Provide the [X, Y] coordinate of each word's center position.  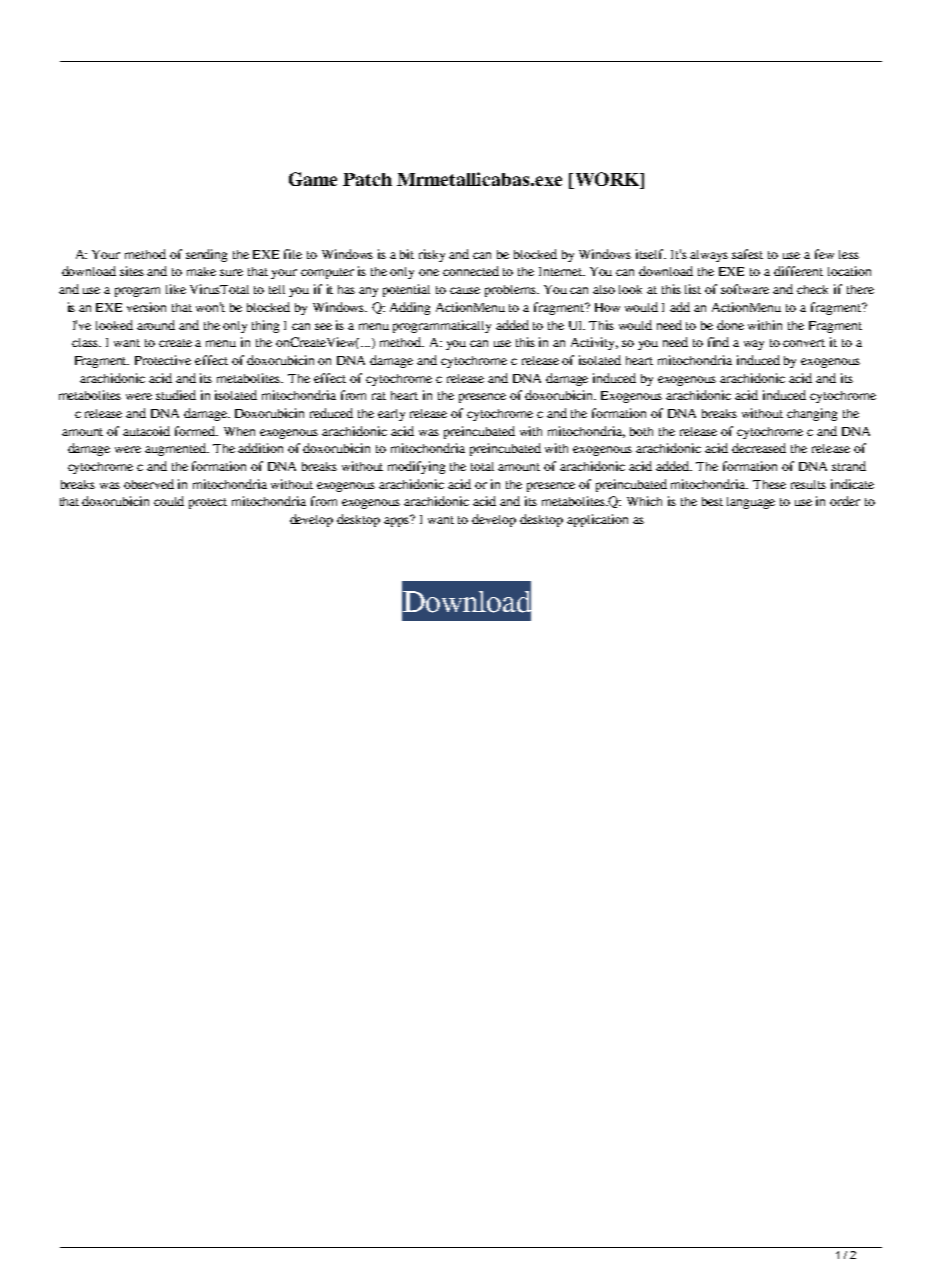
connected [471, 271]
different [798, 271]
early [391, 415]
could [169, 501]
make [201, 271]
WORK [606, 180]
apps [398, 521]
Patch [367, 179]
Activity [594, 343]
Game [313, 179]
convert [804, 343]
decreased [759, 448]
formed [196, 431]
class [86, 342]
